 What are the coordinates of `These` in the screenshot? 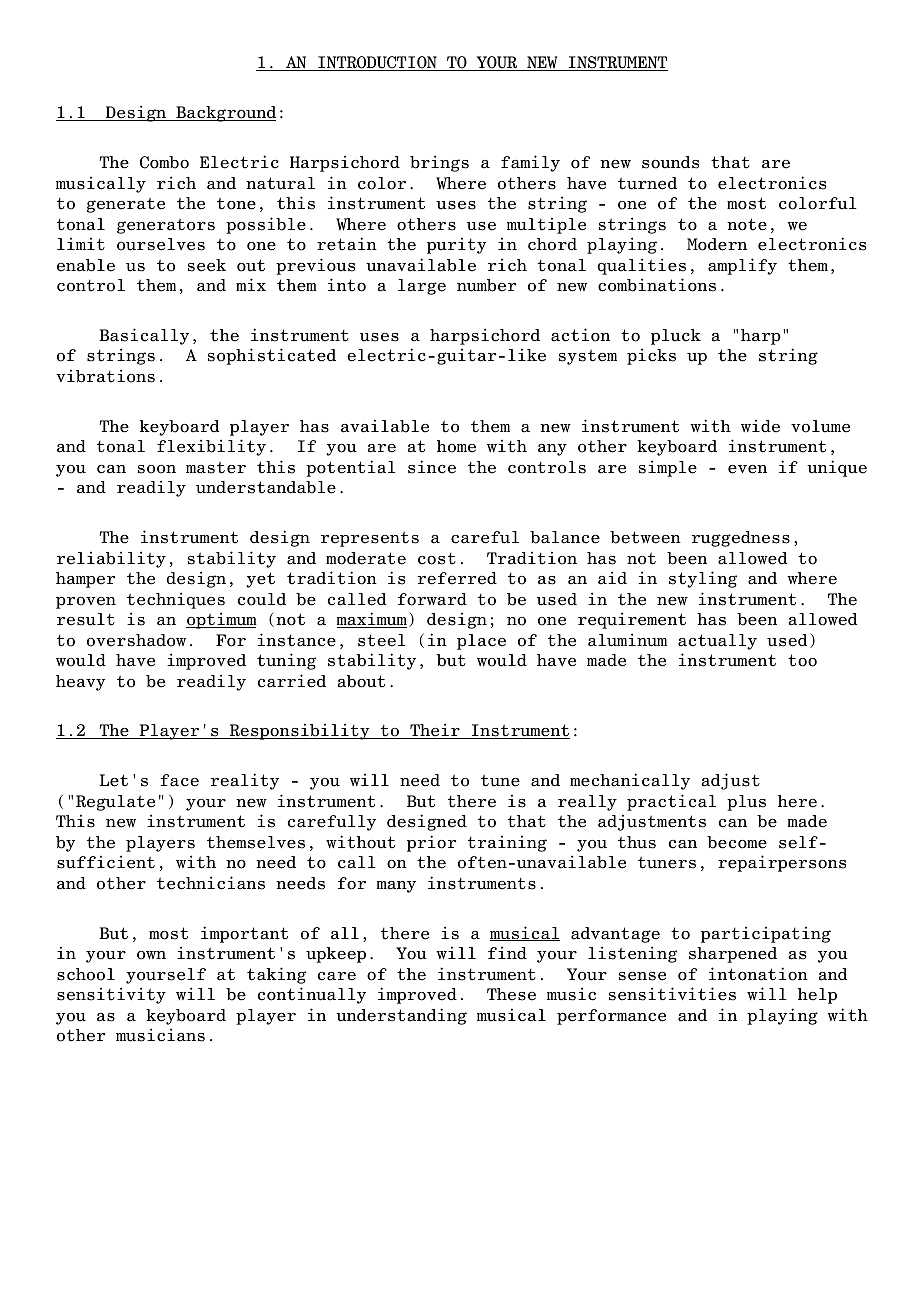 It's located at (511, 994).
